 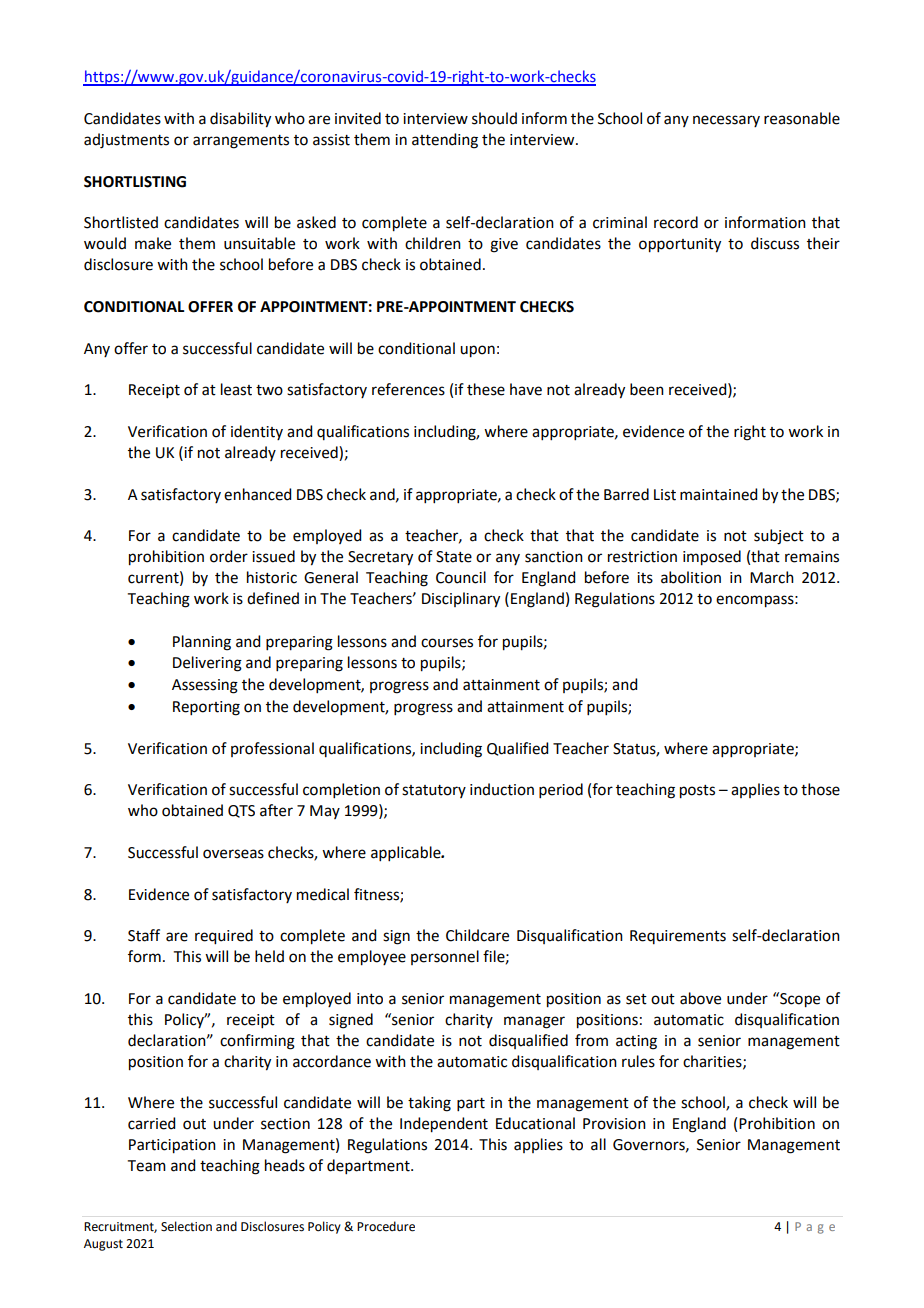 What do you see at coordinates (718, 494) in the screenshot?
I see `maintained` at bounding box center [718, 494].
